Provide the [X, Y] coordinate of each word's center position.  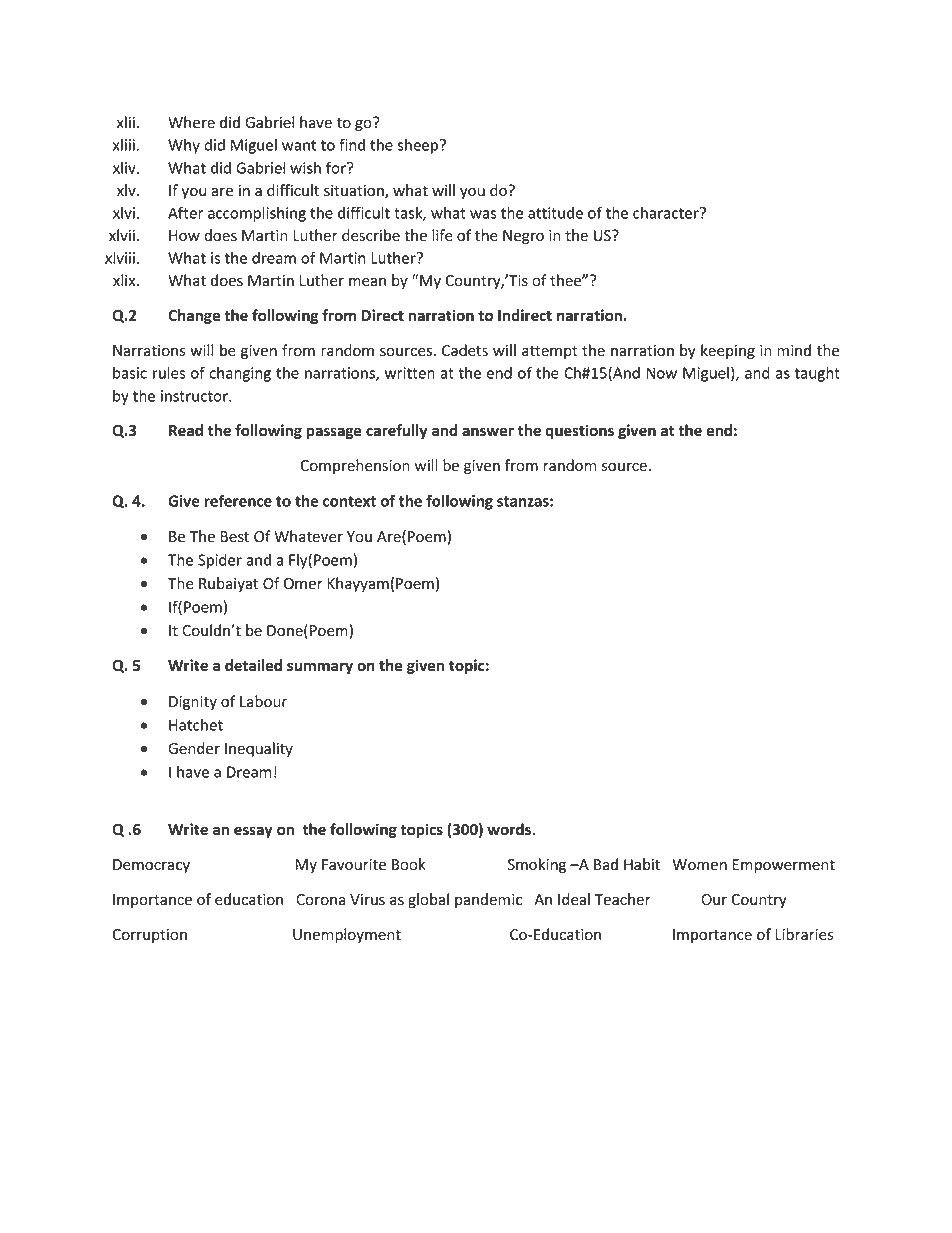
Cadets [465, 350]
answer [488, 432]
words [509, 829]
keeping [728, 351]
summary [320, 668]
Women [699, 865]
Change [194, 316]
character [667, 213]
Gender [194, 748]
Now [661, 373]
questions [579, 431]
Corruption [149, 936]
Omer [303, 584]
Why [184, 146]
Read [186, 430]
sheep [419, 146]
